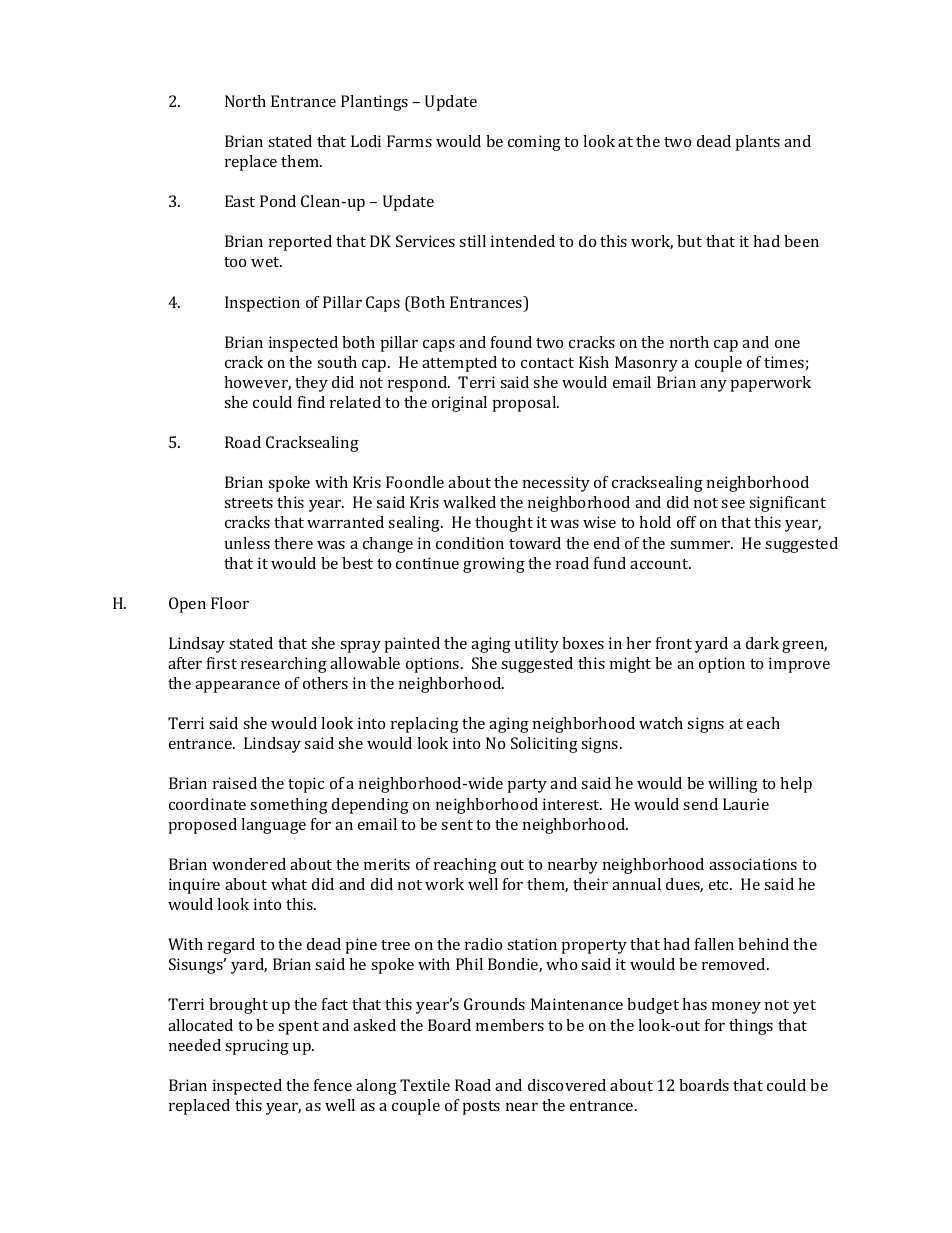 This screenshot has width=952, height=1233. I want to click on sprucing, so click(257, 1047).
